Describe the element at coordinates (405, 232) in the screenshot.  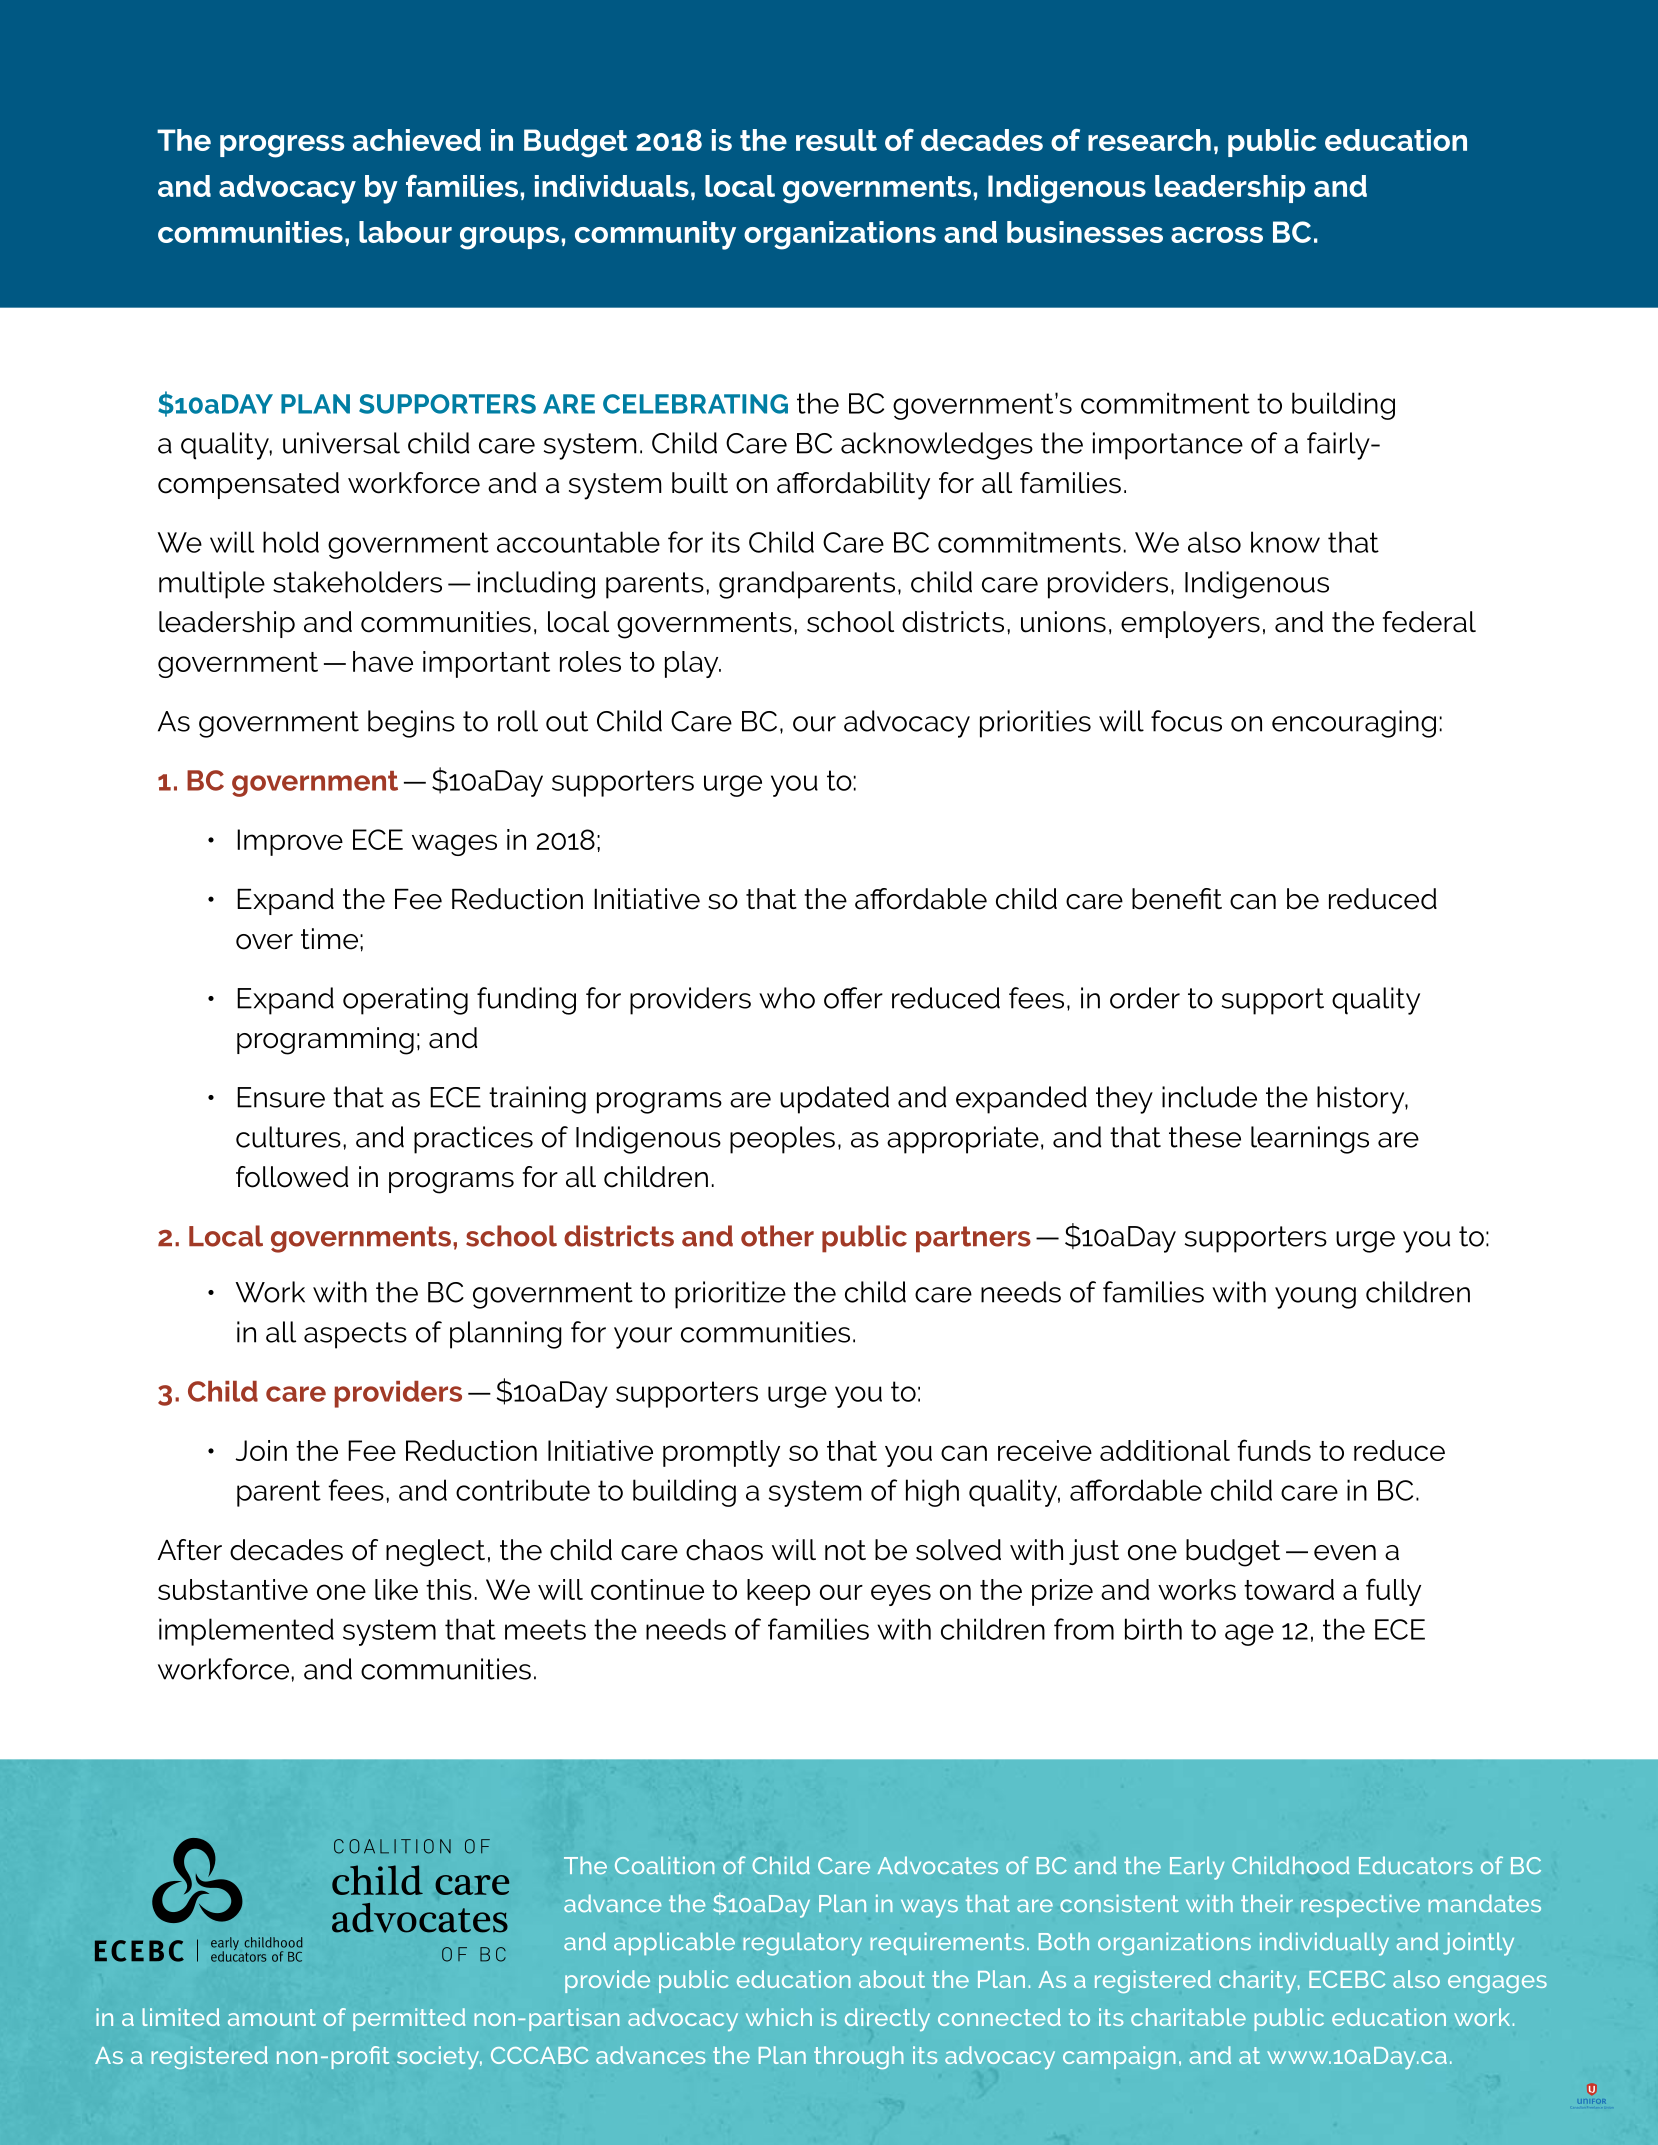
I see `labour` at that location.
